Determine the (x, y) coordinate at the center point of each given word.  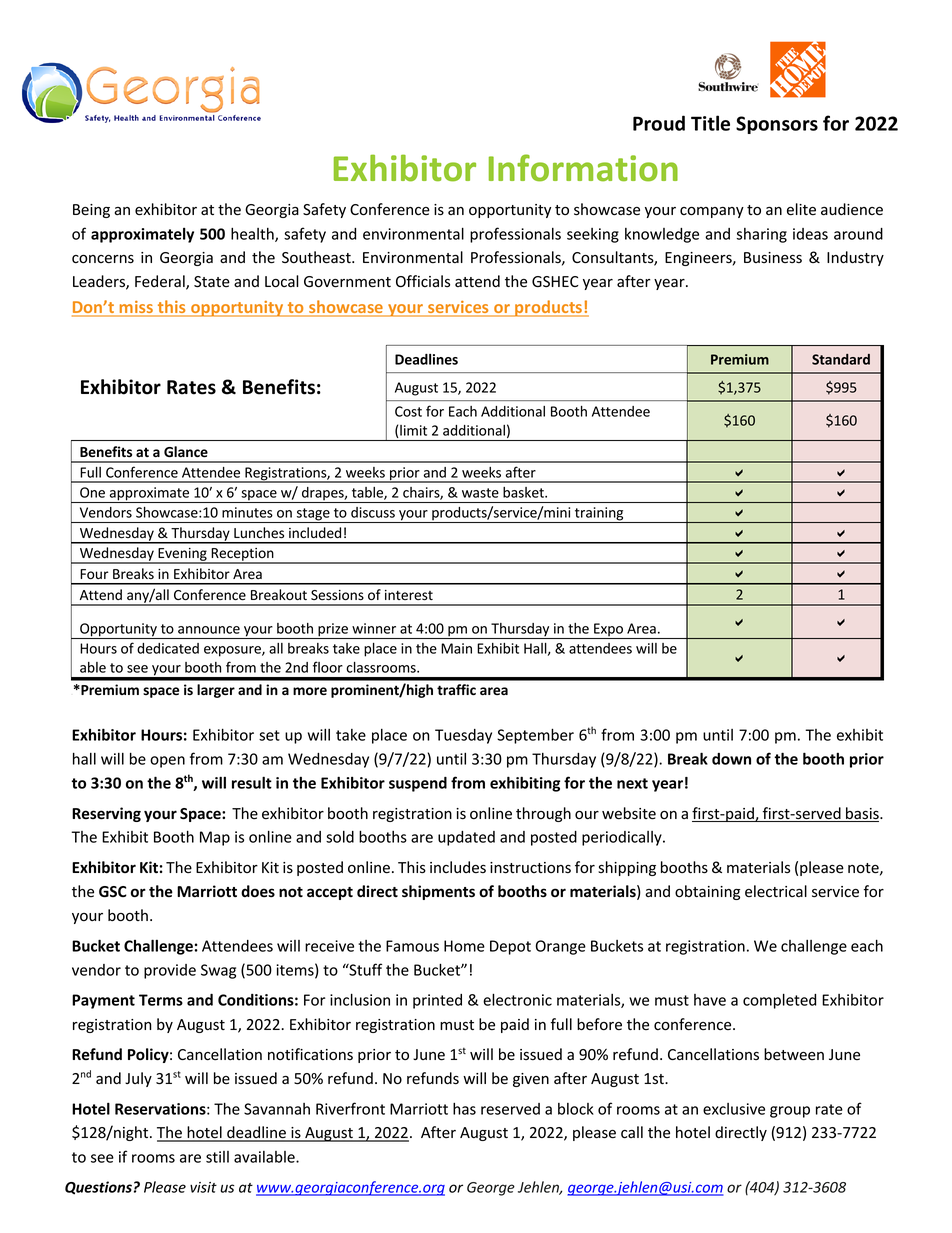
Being (91, 211)
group (790, 1112)
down (731, 759)
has (464, 1109)
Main (456, 648)
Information (583, 168)
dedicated (168, 648)
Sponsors (777, 125)
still (217, 1157)
